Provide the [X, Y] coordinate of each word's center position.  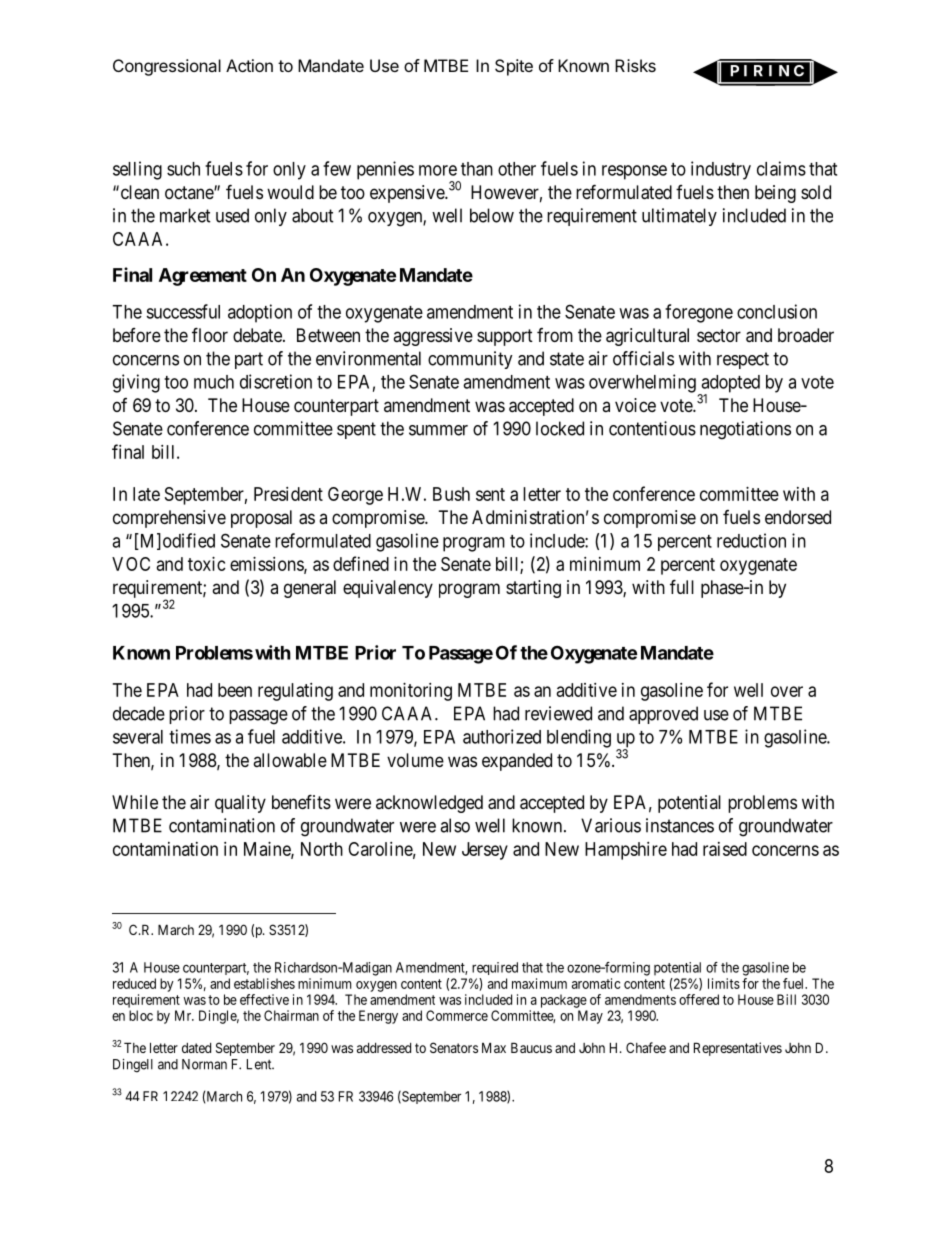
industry [721, 170]
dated [196, 1048]
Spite [514, 67]
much [214, 382]
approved [663, 715]
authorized [502, 736]
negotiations [745, 430]
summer [438, 430]
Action [249, 65]
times [190, 736]
